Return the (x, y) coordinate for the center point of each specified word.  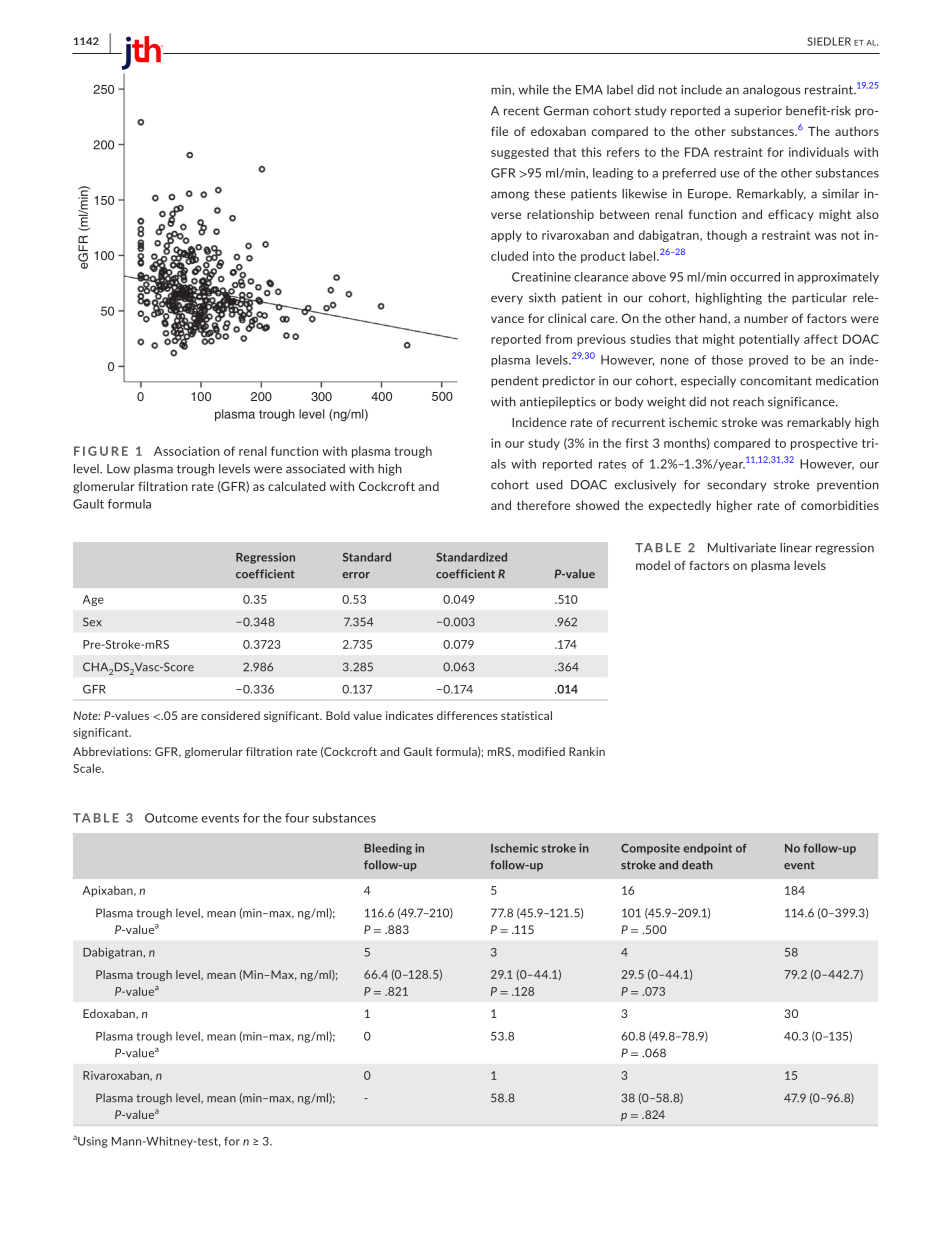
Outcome (171, 818)
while (533, 90)
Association (187, 451)
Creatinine (541, 277)
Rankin (587, 751)
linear (796, 548)
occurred (755, 277)
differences (467, 715)
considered (230, 715)
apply (506, 236)
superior (758, 112)
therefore (543, 505)
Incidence (539, 422)
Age (93, 600)
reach (748, 402)
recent (522, 111)
